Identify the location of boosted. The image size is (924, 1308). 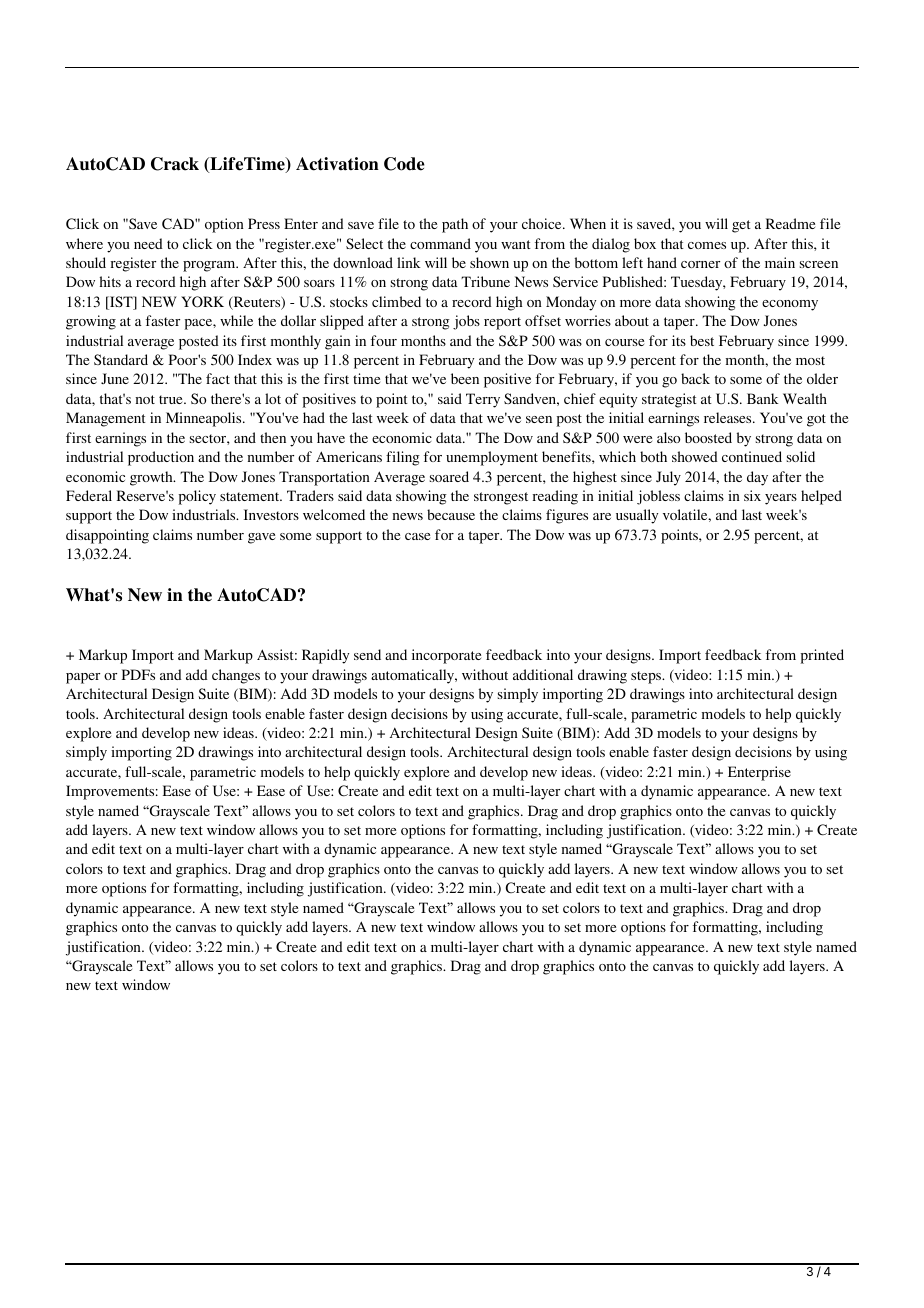
(708, 437).
